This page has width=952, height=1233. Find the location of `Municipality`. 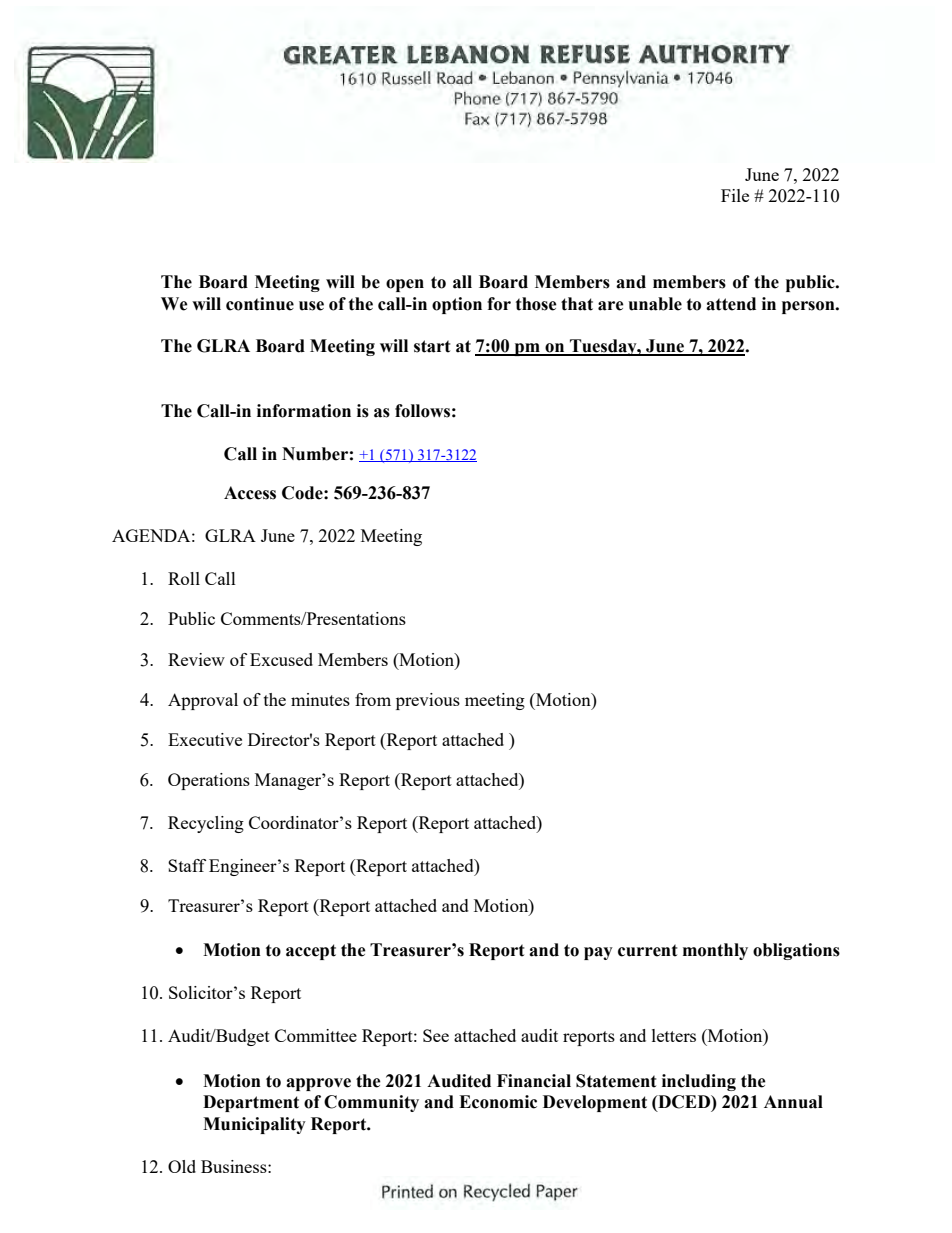

Municipality is located at coordinates (254, 1125).
